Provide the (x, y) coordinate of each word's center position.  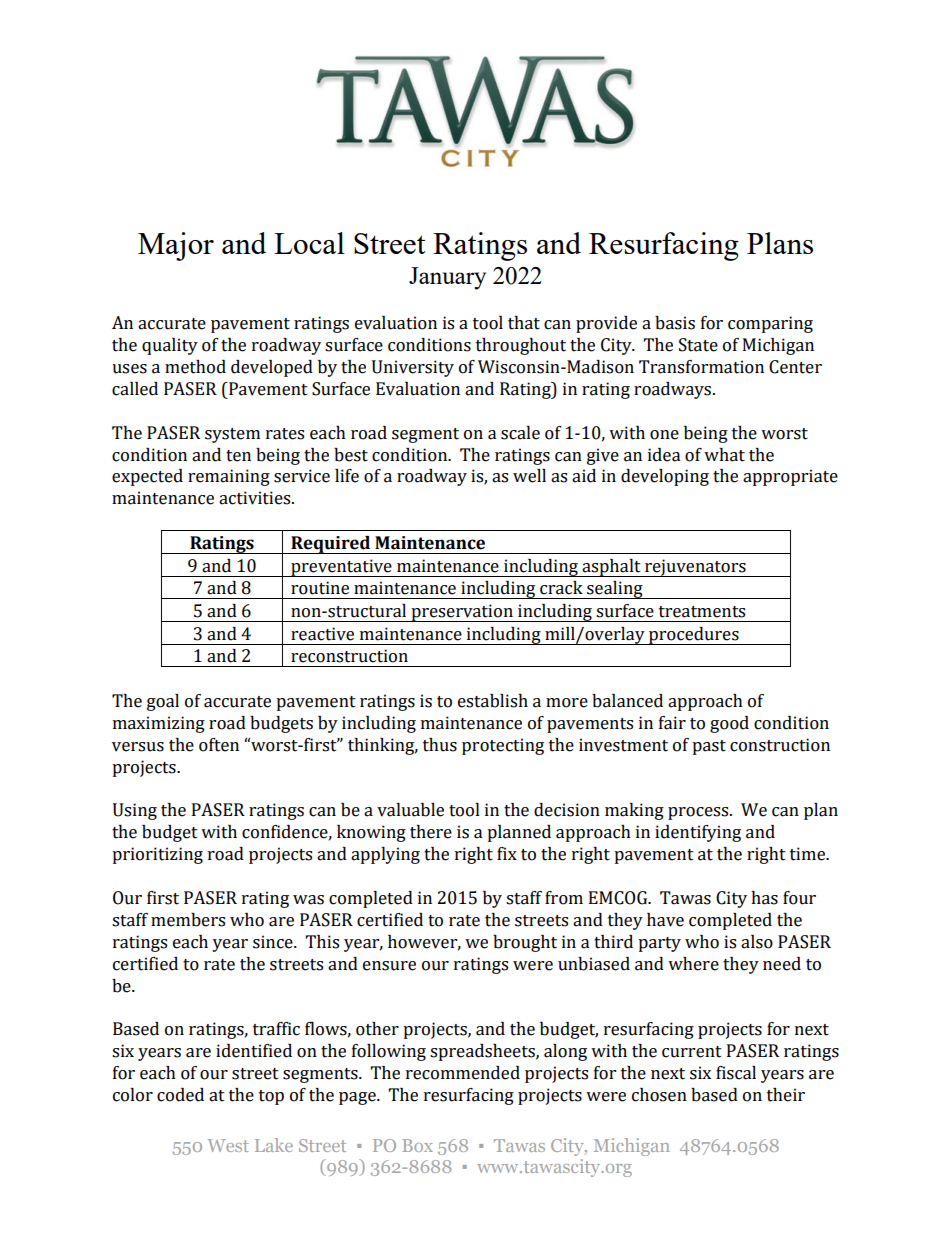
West (228, 1145)
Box (417, 1145)
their (786, 1095)
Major (176, 246)
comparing (770, 324)
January (447, 278)
